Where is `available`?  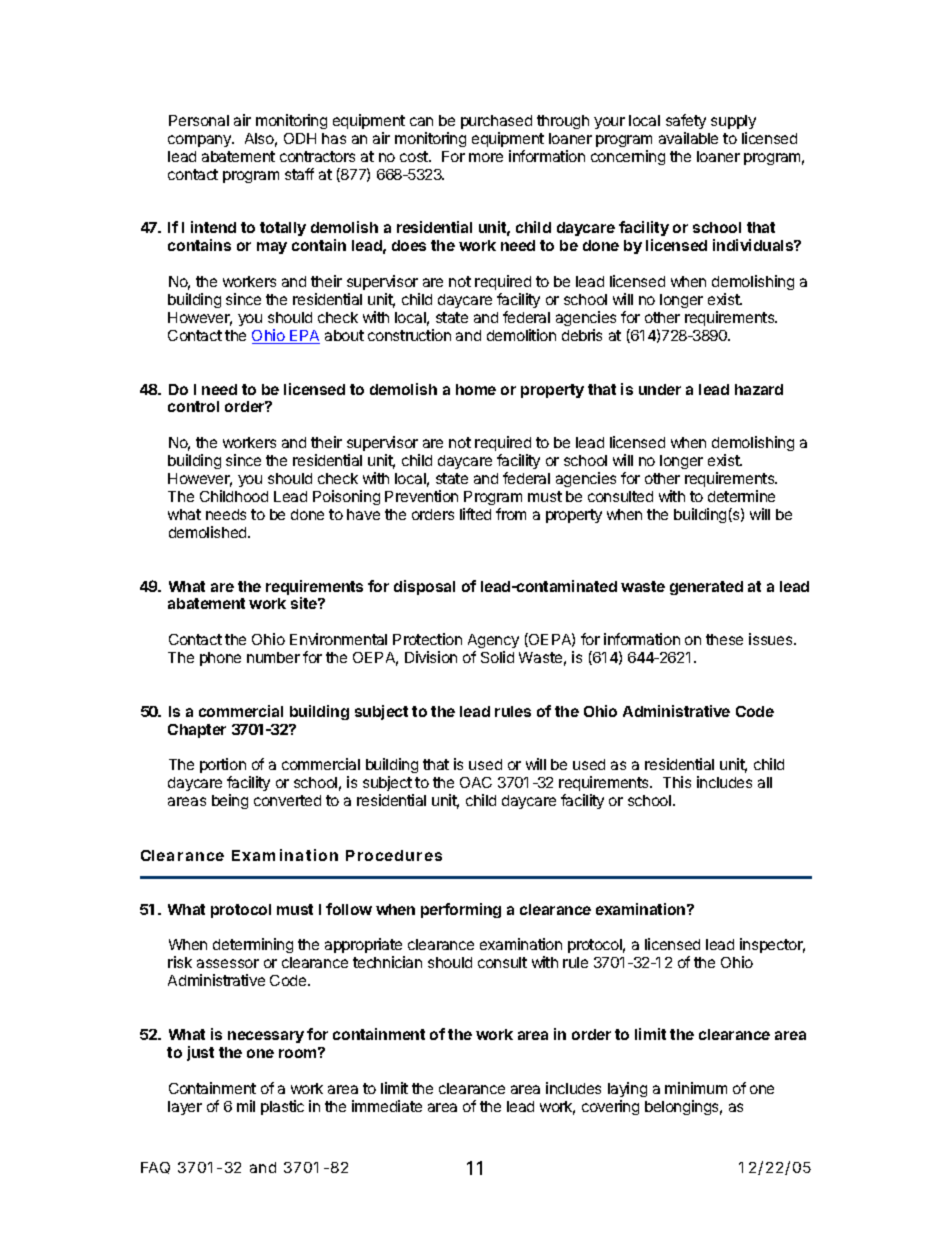
available is located at coordinates (688, 138).
